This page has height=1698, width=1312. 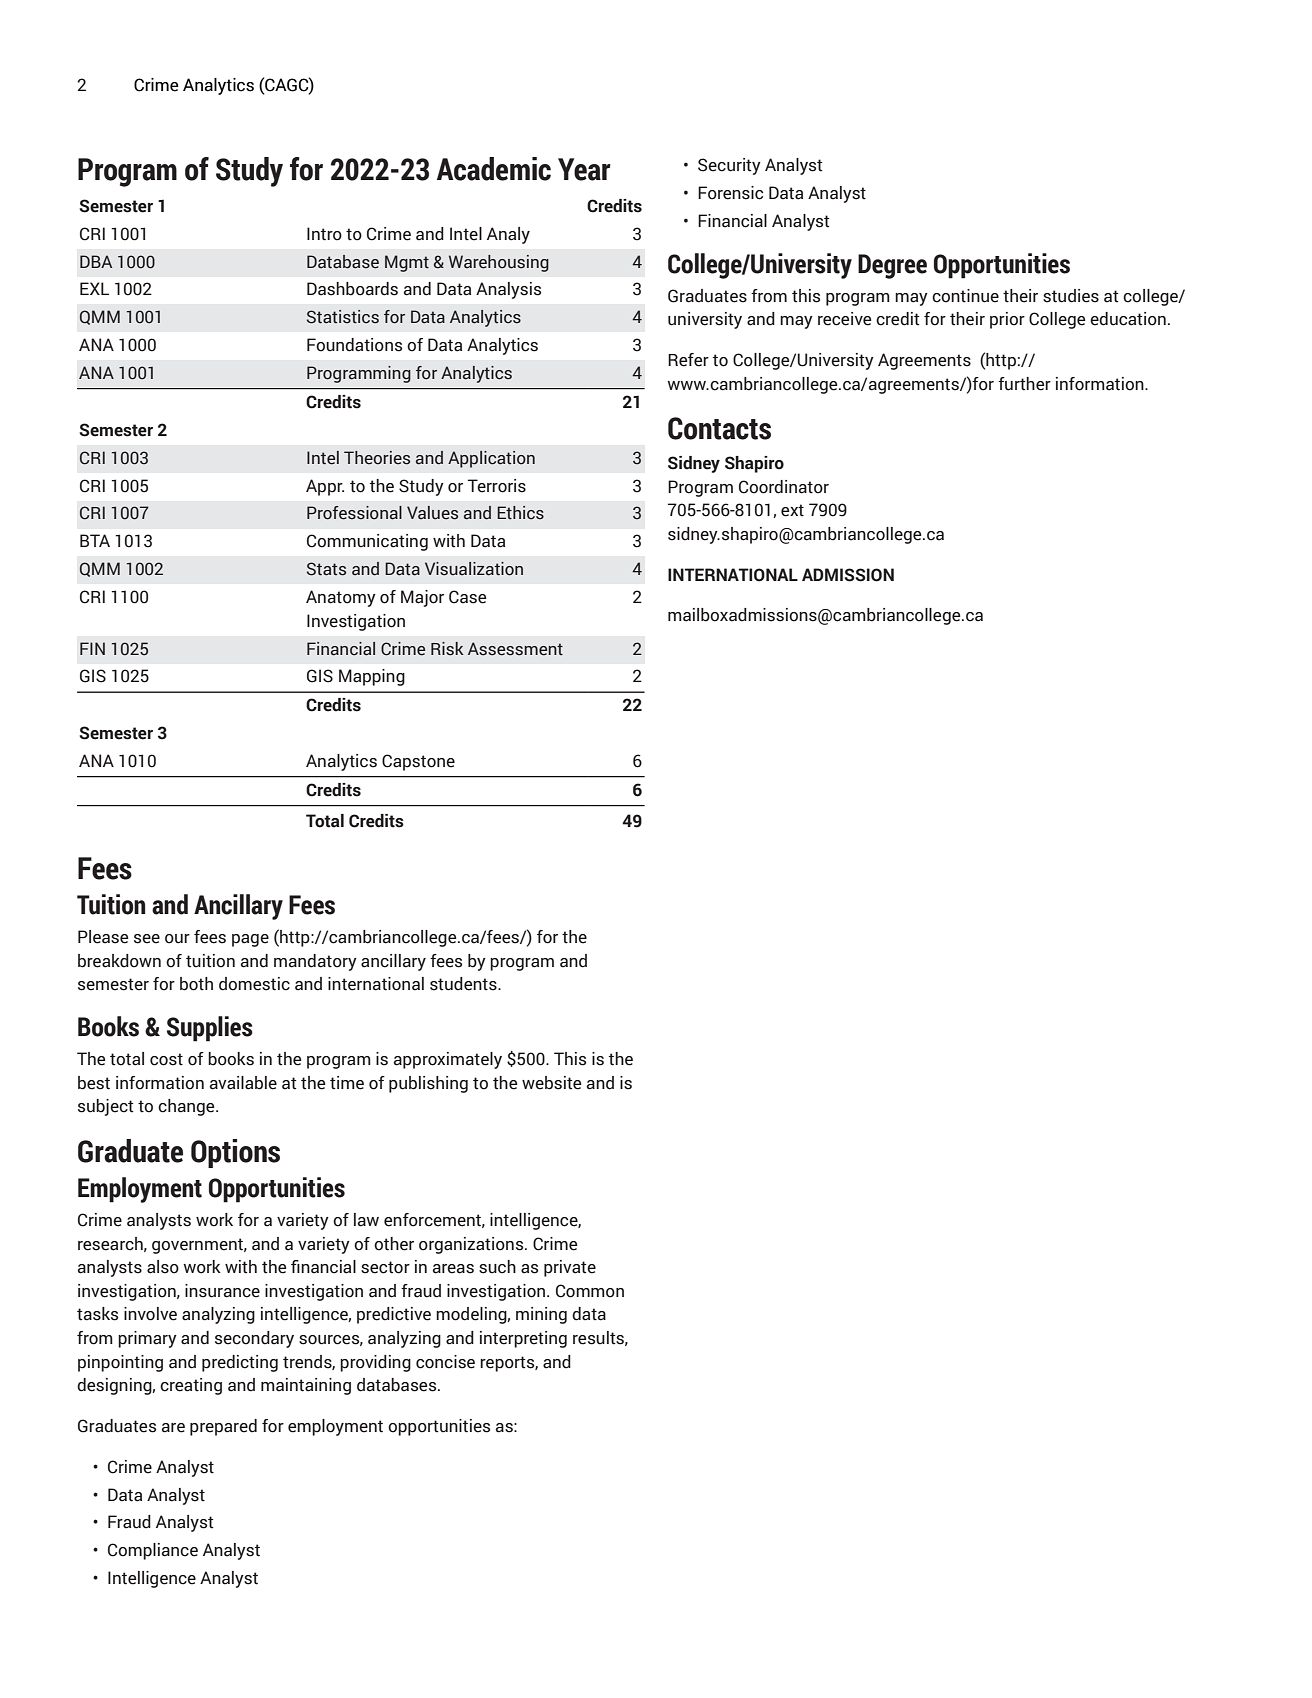 I want to click on available, so click(x=243, y=1083).
